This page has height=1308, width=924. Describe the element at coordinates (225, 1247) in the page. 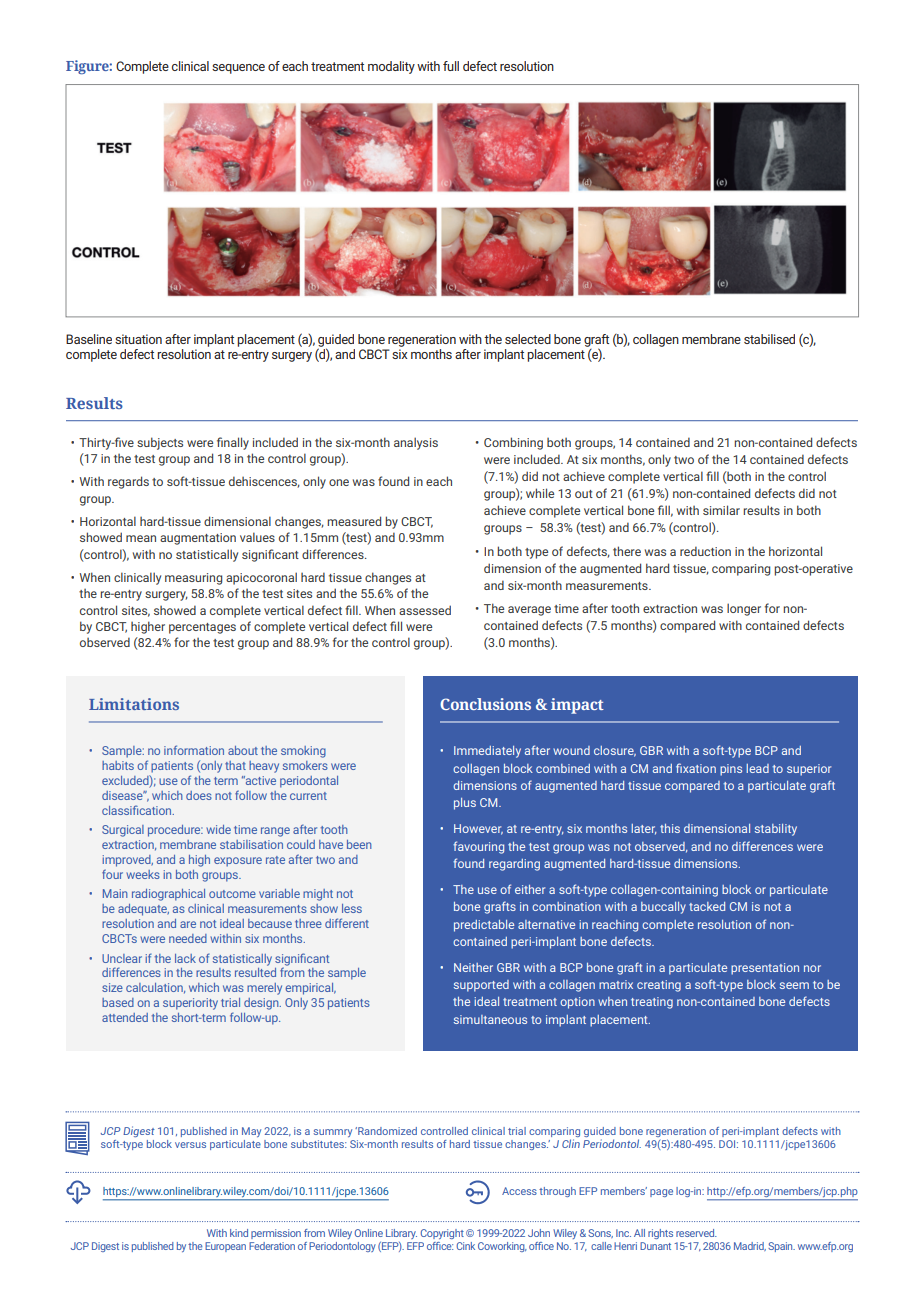

I see `European` at that location.
